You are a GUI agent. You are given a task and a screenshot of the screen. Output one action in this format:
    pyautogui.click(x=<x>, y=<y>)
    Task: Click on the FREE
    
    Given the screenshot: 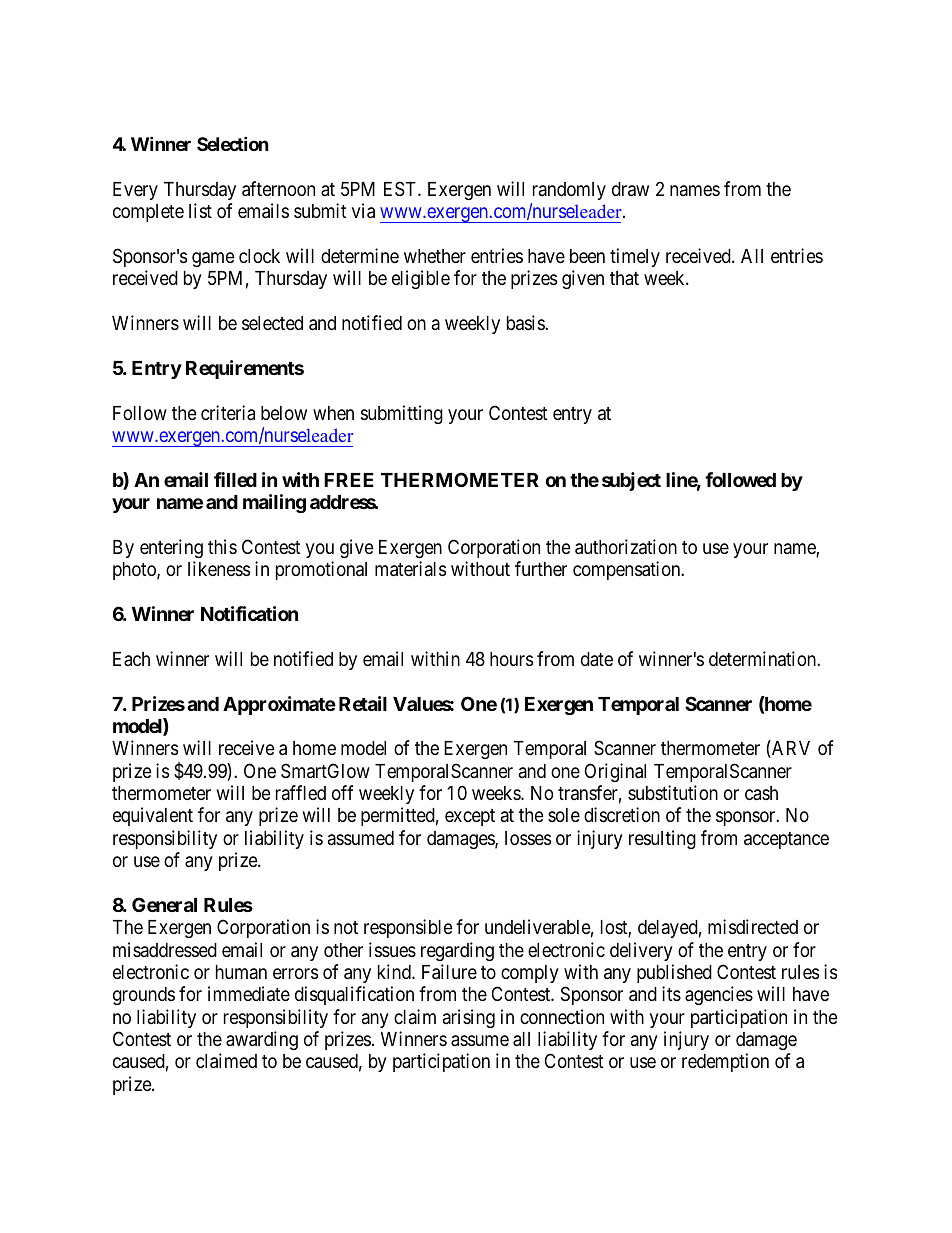 What is the action you would take?
    pyautogui.click(x=349, y=480)
